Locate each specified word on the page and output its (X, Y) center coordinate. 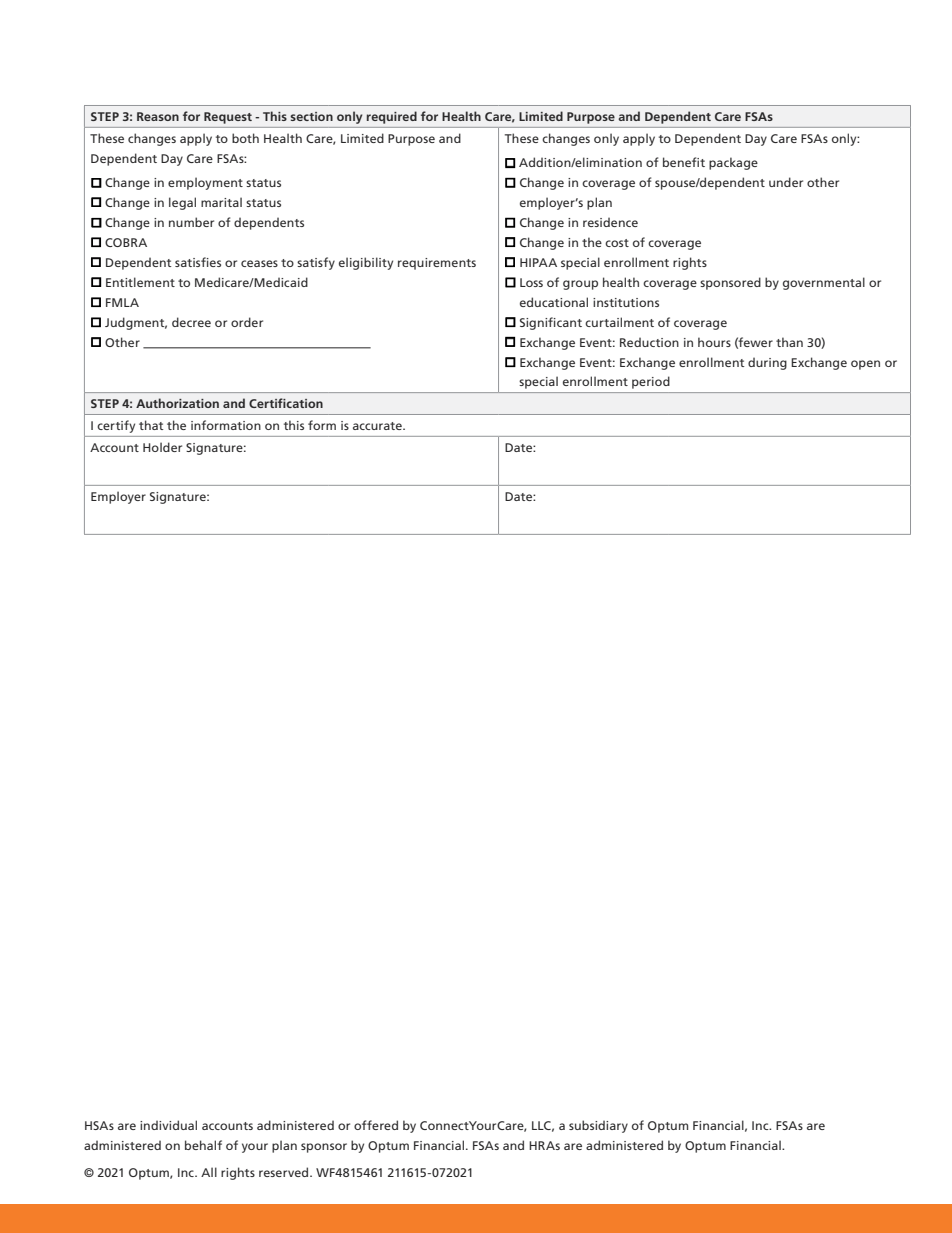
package (733, 163)
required (392, 117)
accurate (378, 426)
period (651, 382)
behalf (203, 1145)
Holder (162, 447)
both (245, 138)
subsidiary (598, 1126)
